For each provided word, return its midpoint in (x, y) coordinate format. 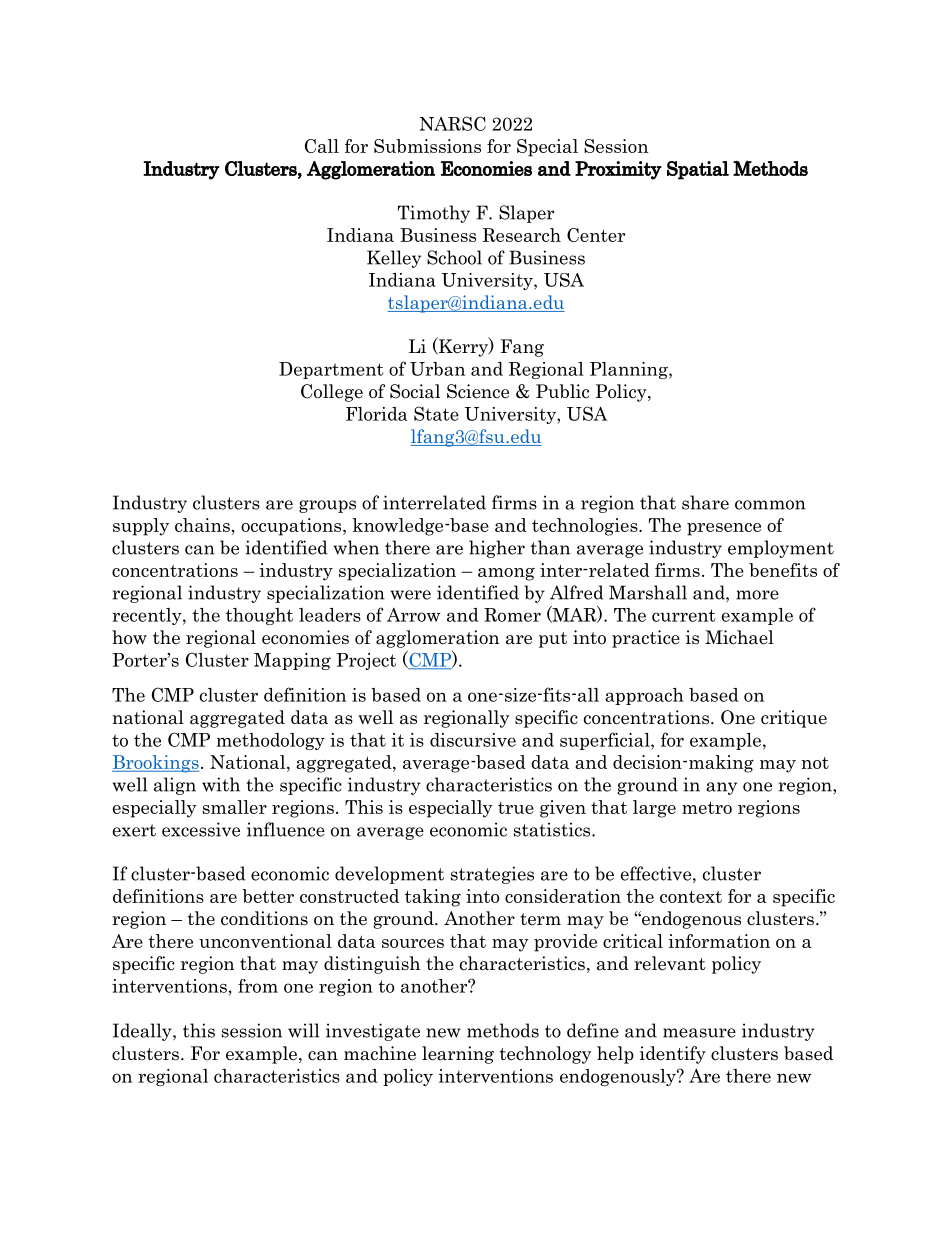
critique (794, 719)
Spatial (698, 170)
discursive (473, 740)
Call (322, 146)
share (705, 502)
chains (202, 525)
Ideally (143, 1032)
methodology (271, 741)
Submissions (427, 146)
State (436, 413)
